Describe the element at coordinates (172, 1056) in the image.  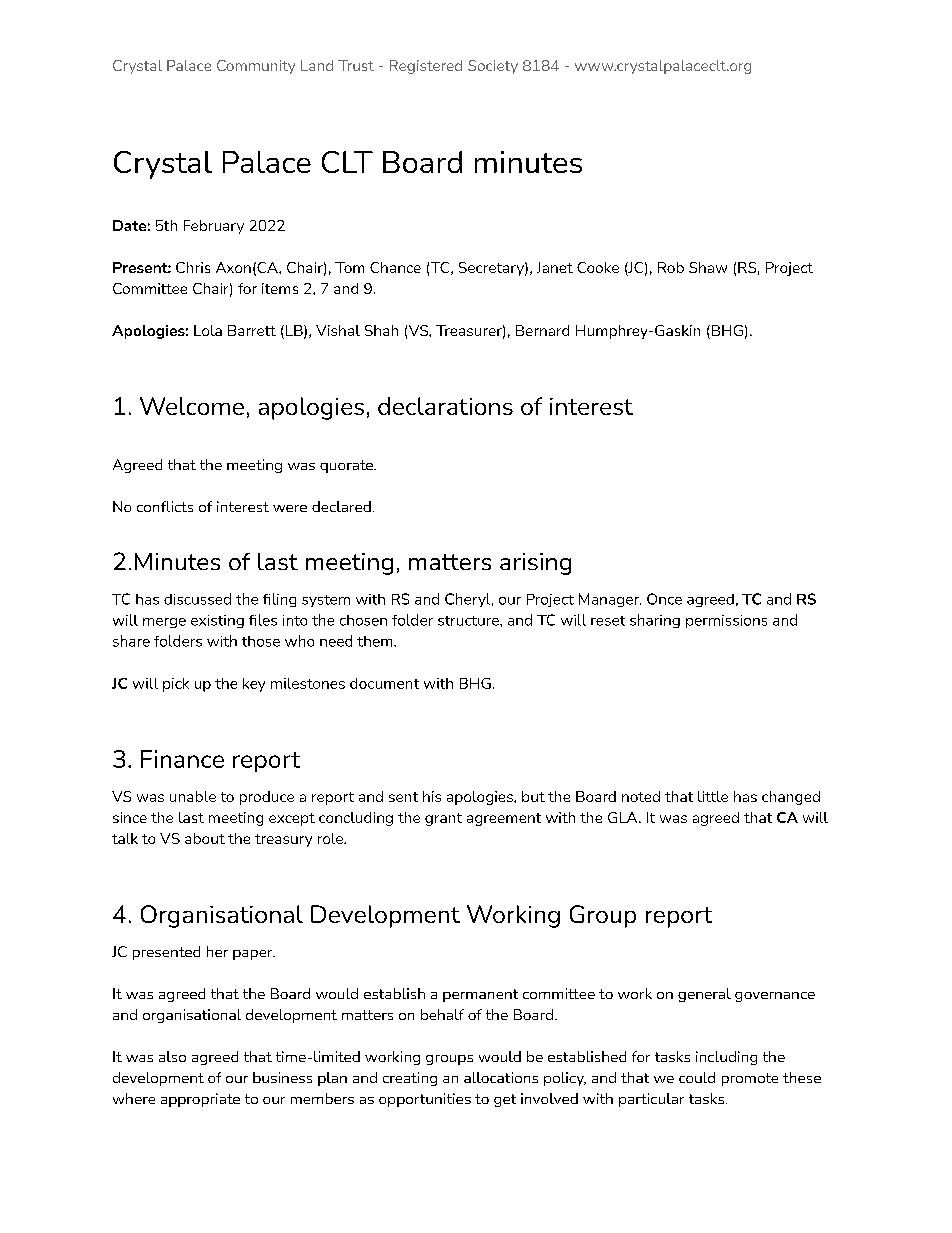
I see `also` at that location.
